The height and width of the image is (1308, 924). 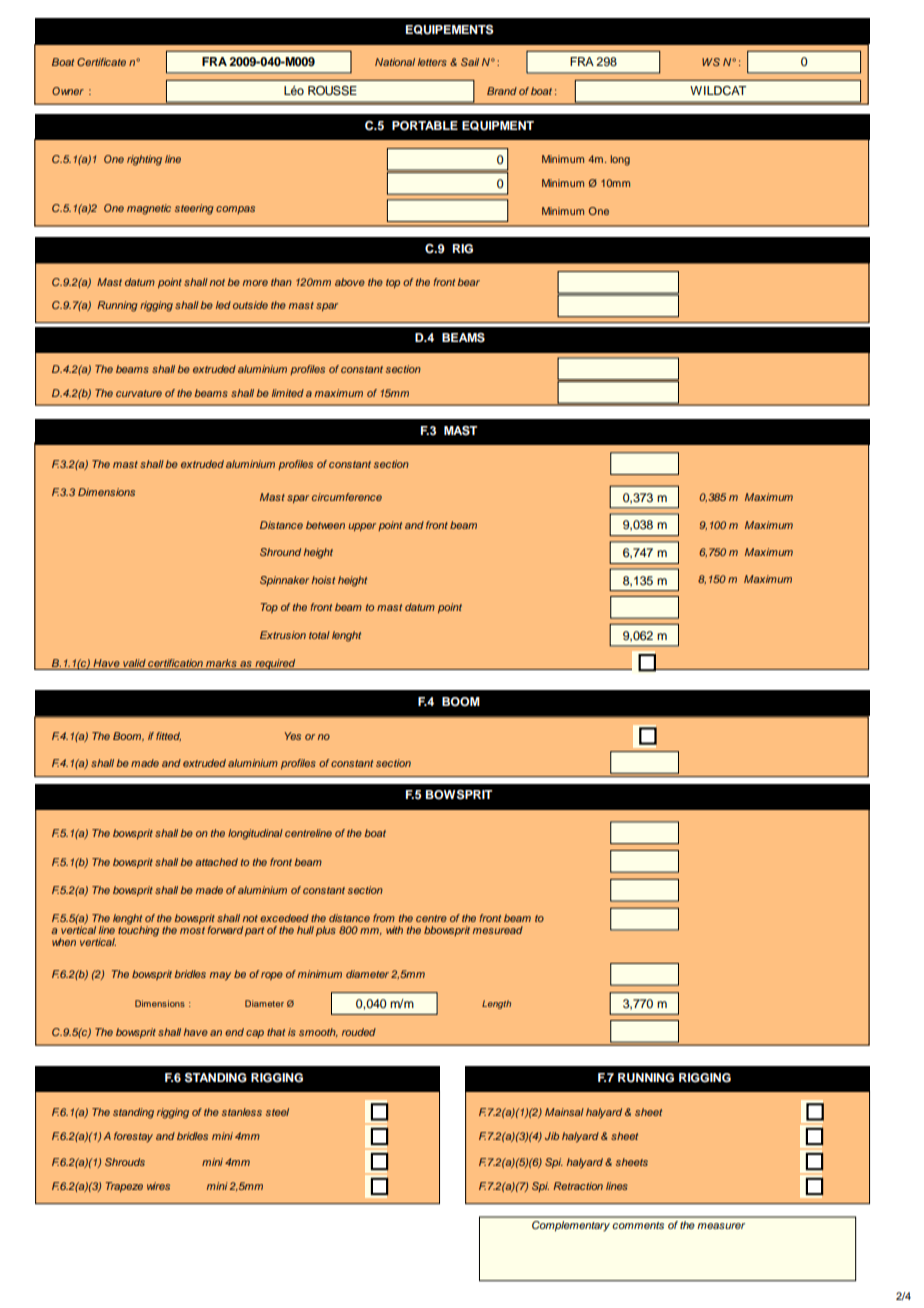 What do you see at coordinates (362, 527) in the image?
I see `upper` at bounding box center [362, 527].
